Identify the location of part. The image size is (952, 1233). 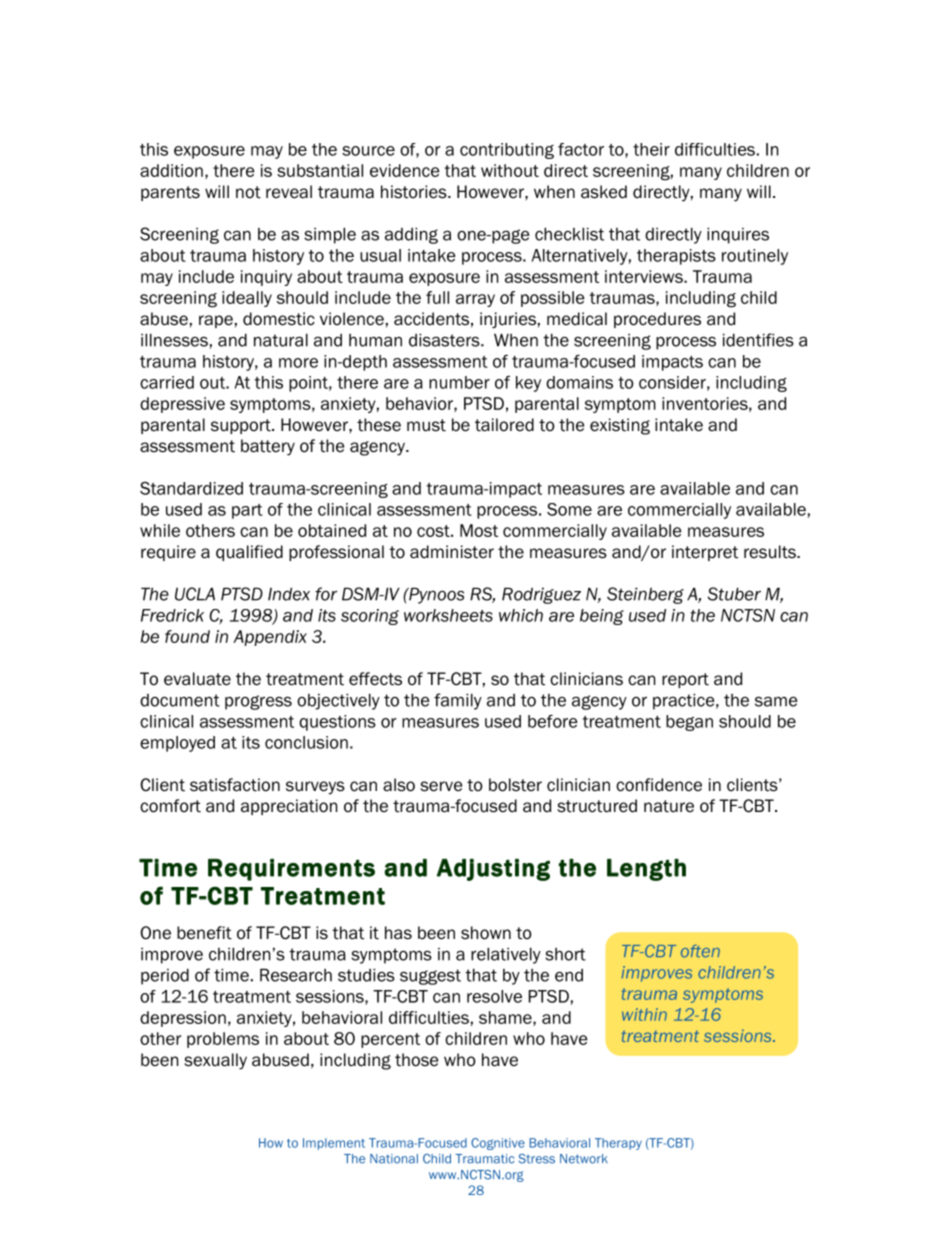
(247, 511).
